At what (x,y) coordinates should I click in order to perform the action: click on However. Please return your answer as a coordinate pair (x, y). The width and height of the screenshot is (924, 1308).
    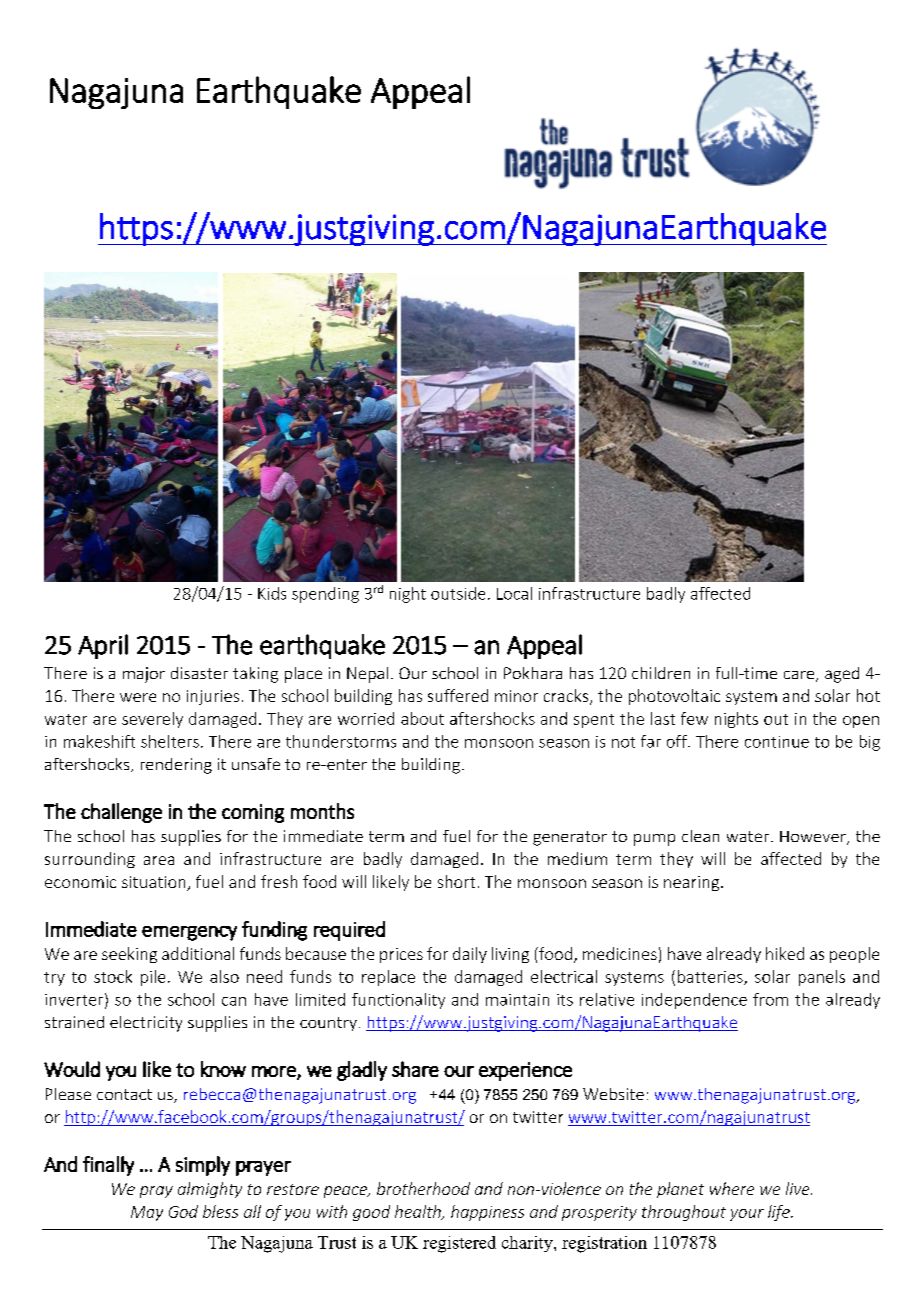
    Looking at the image, I should click on (814, 838).
